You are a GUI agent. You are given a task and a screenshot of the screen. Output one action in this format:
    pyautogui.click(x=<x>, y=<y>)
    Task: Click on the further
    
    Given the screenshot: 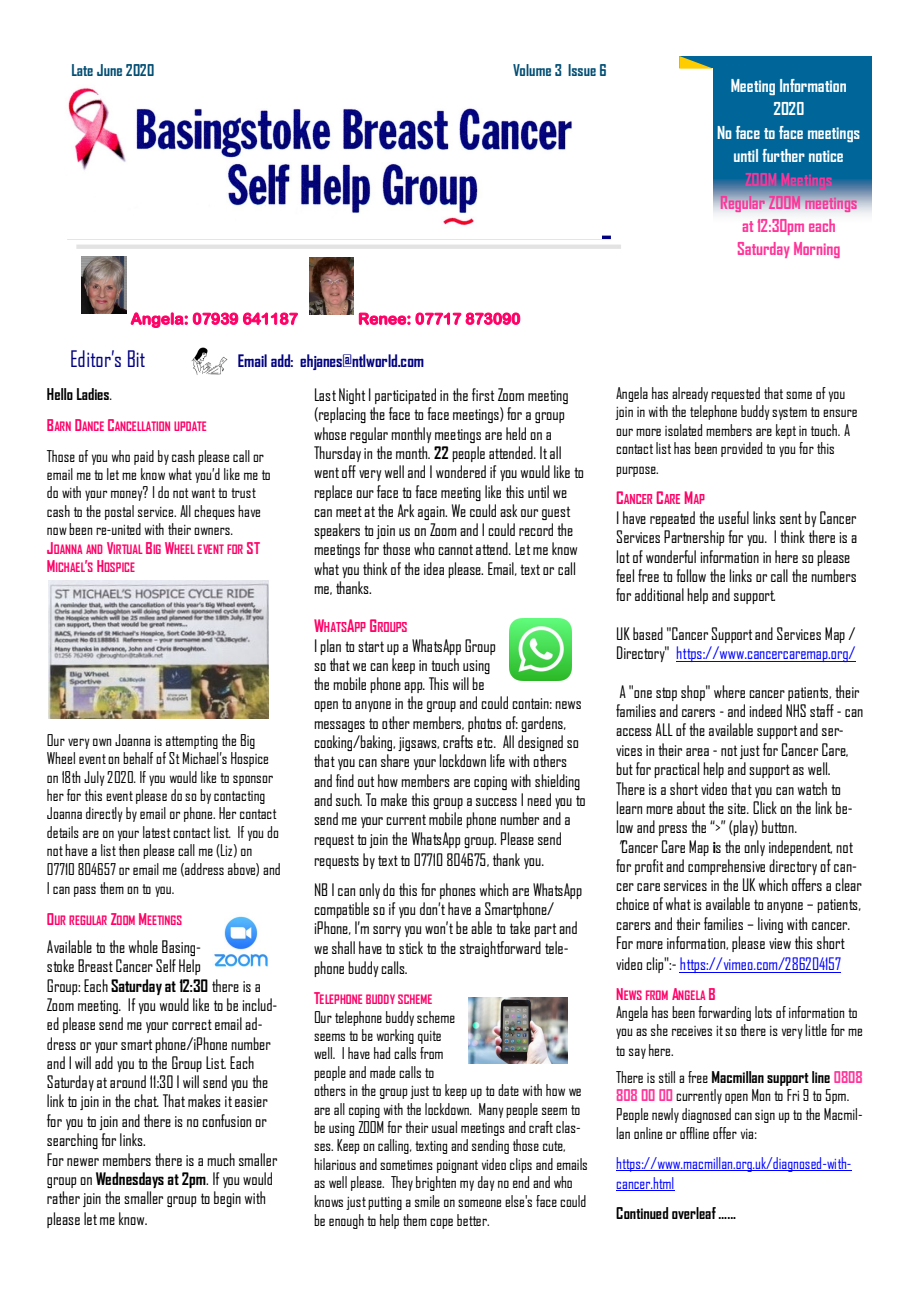 What is the action you would take?
    pyautogui.click(x=783, y=155)
